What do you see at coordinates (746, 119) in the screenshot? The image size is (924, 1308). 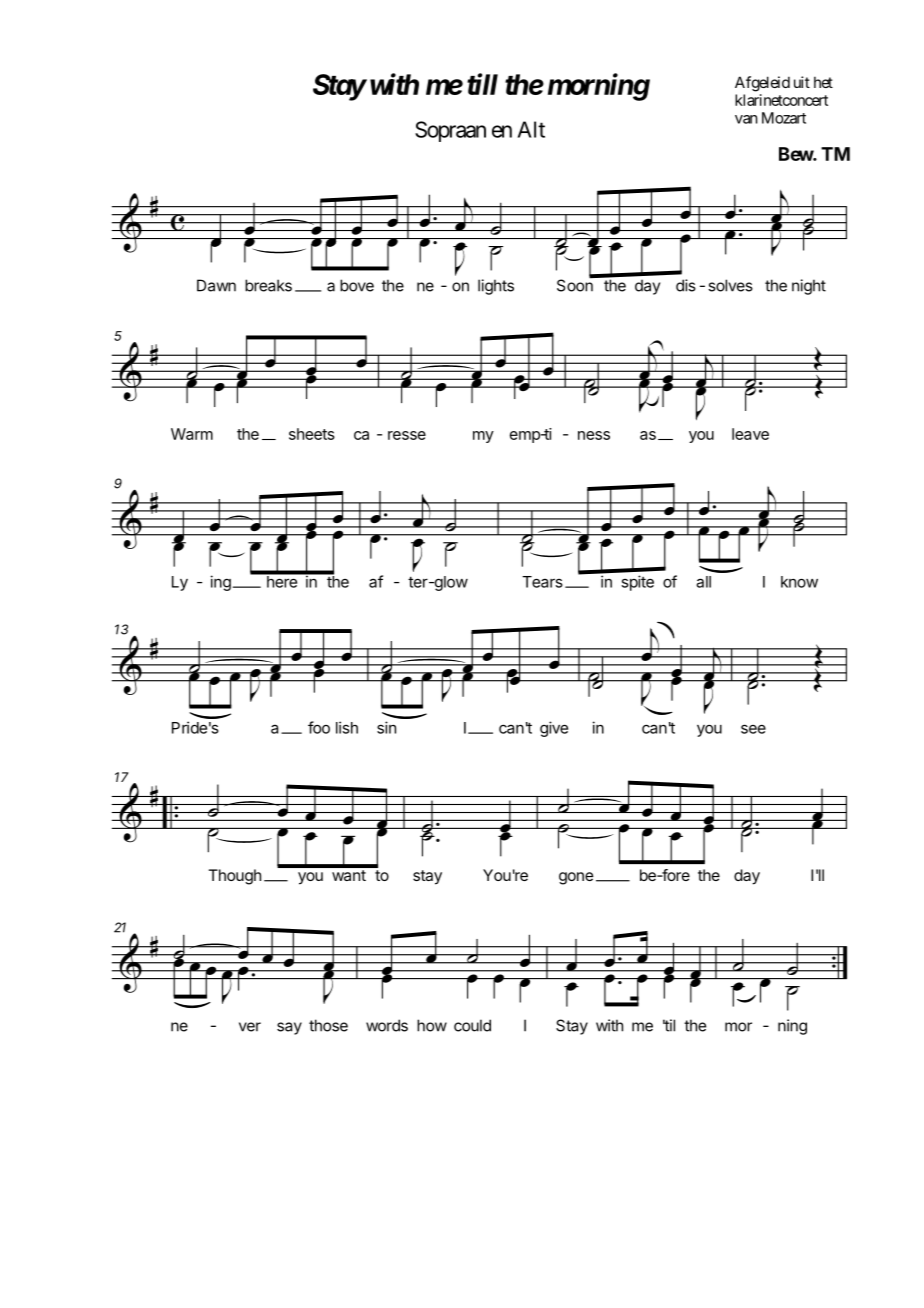 I see `van` at bounding box center [746, 119].
